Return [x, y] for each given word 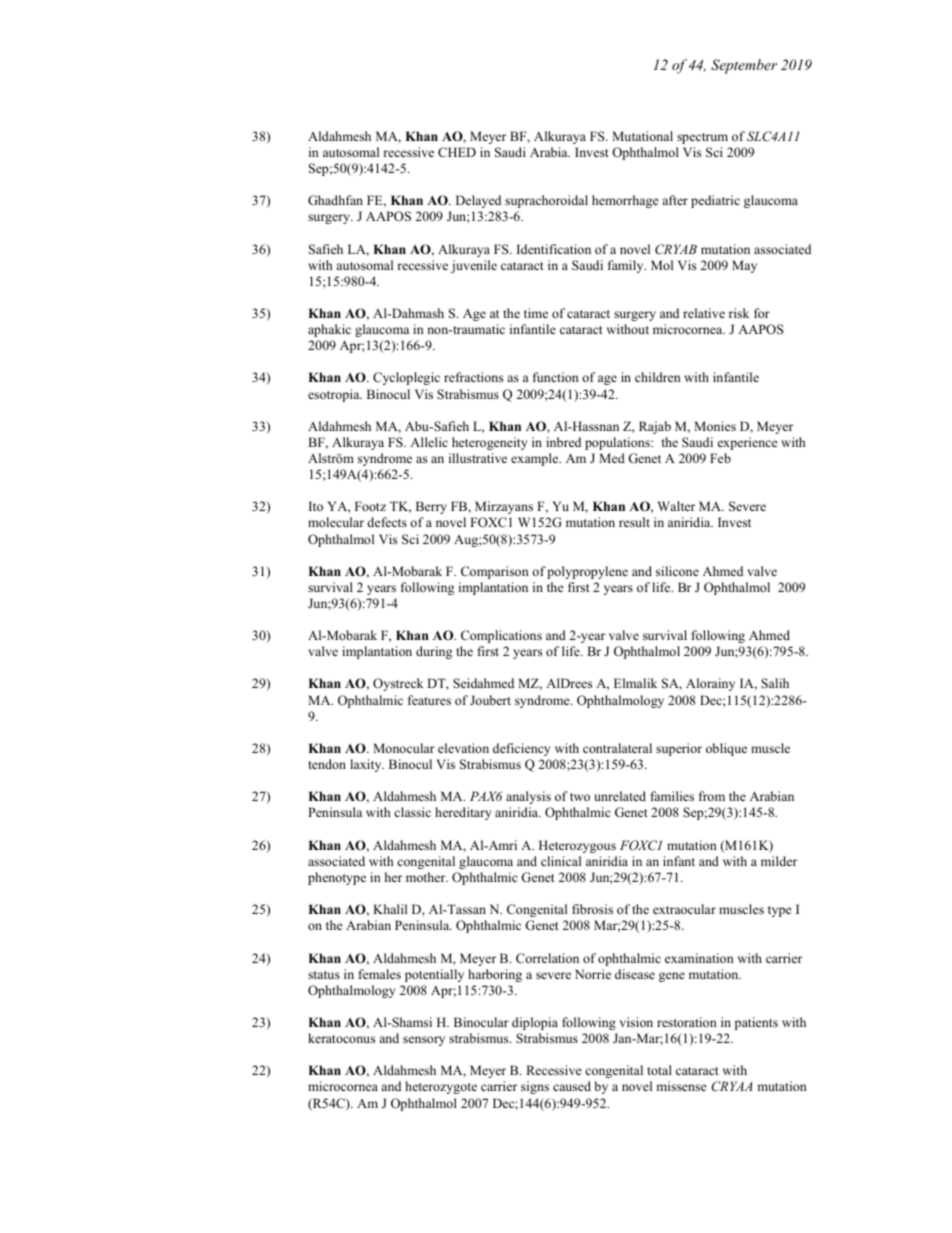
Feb [720, 458]
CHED [457, 152]
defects [387, 522]
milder [779, 861]
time [536, 313]
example [536, 459]
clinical [561, 861]
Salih [775, 683]
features [429, 700]
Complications [501, 636]
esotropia [335, 395]
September [744, 66]
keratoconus [341, 1038]
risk [739, 313]
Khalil [390, 909]
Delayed [478, 201]
